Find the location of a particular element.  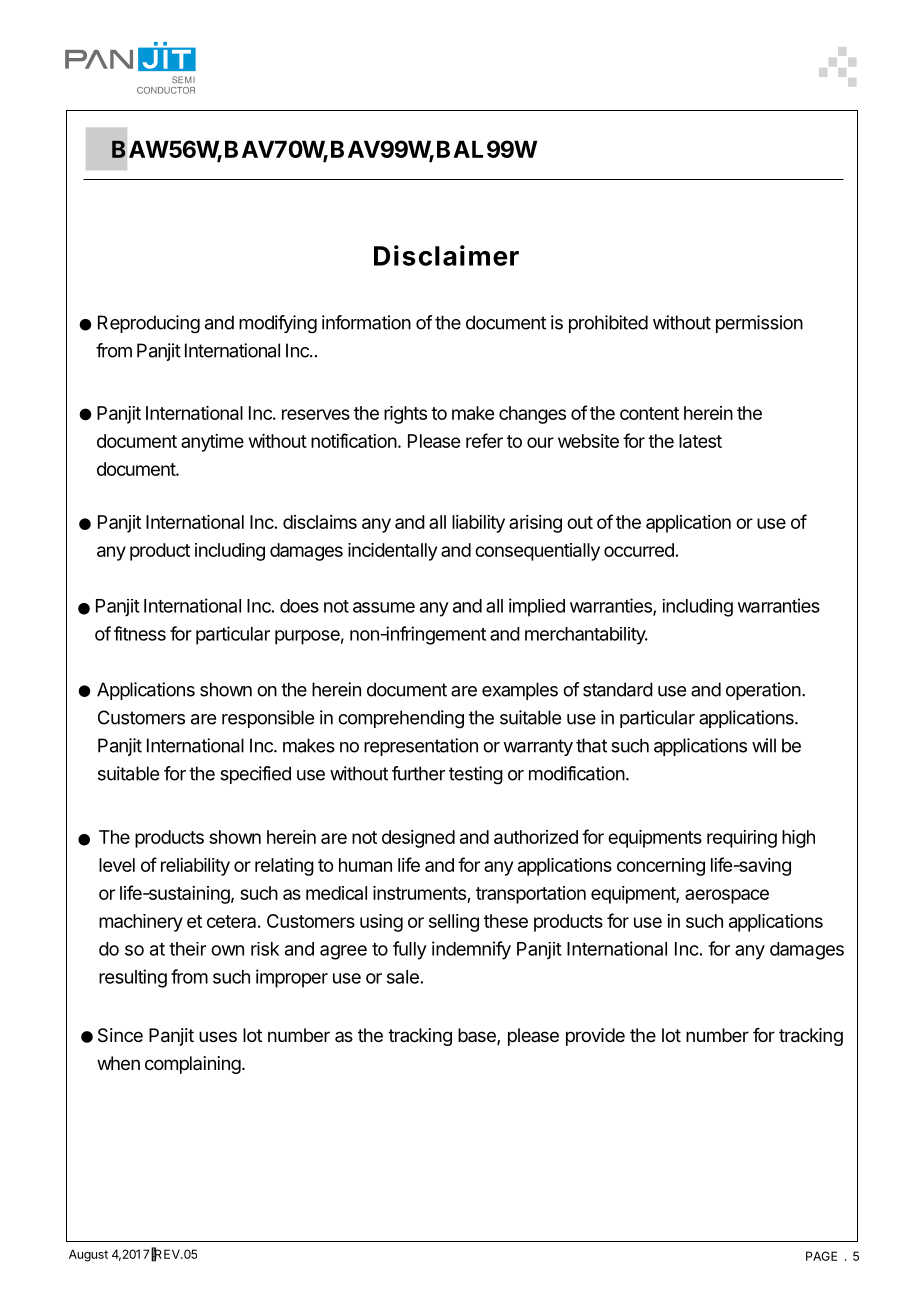

permission is located at coordinates (759, 324).
